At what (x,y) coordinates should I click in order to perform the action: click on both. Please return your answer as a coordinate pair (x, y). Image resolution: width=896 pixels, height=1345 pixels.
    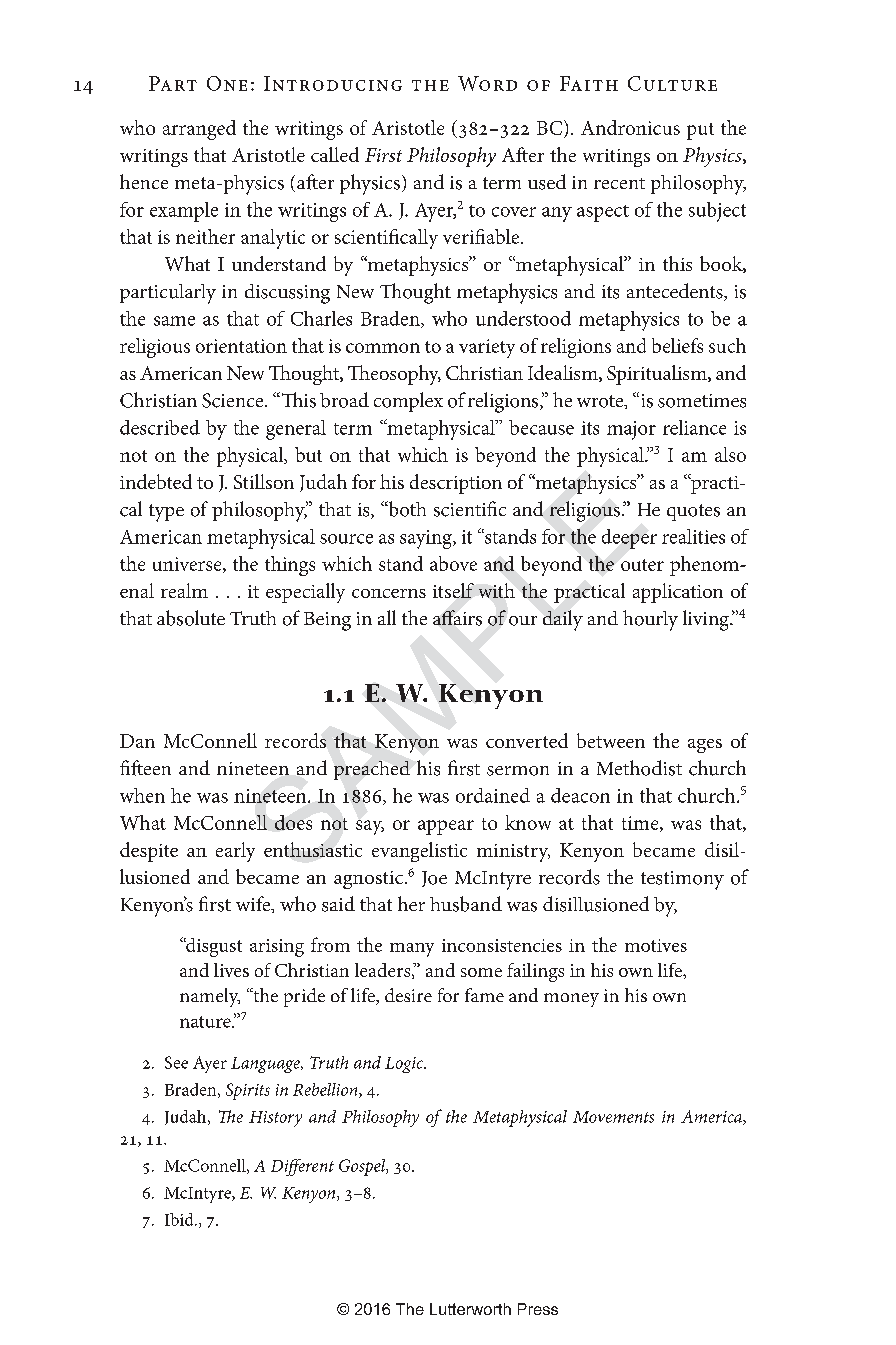
    Looking at the image, I should click on (406, 509).
